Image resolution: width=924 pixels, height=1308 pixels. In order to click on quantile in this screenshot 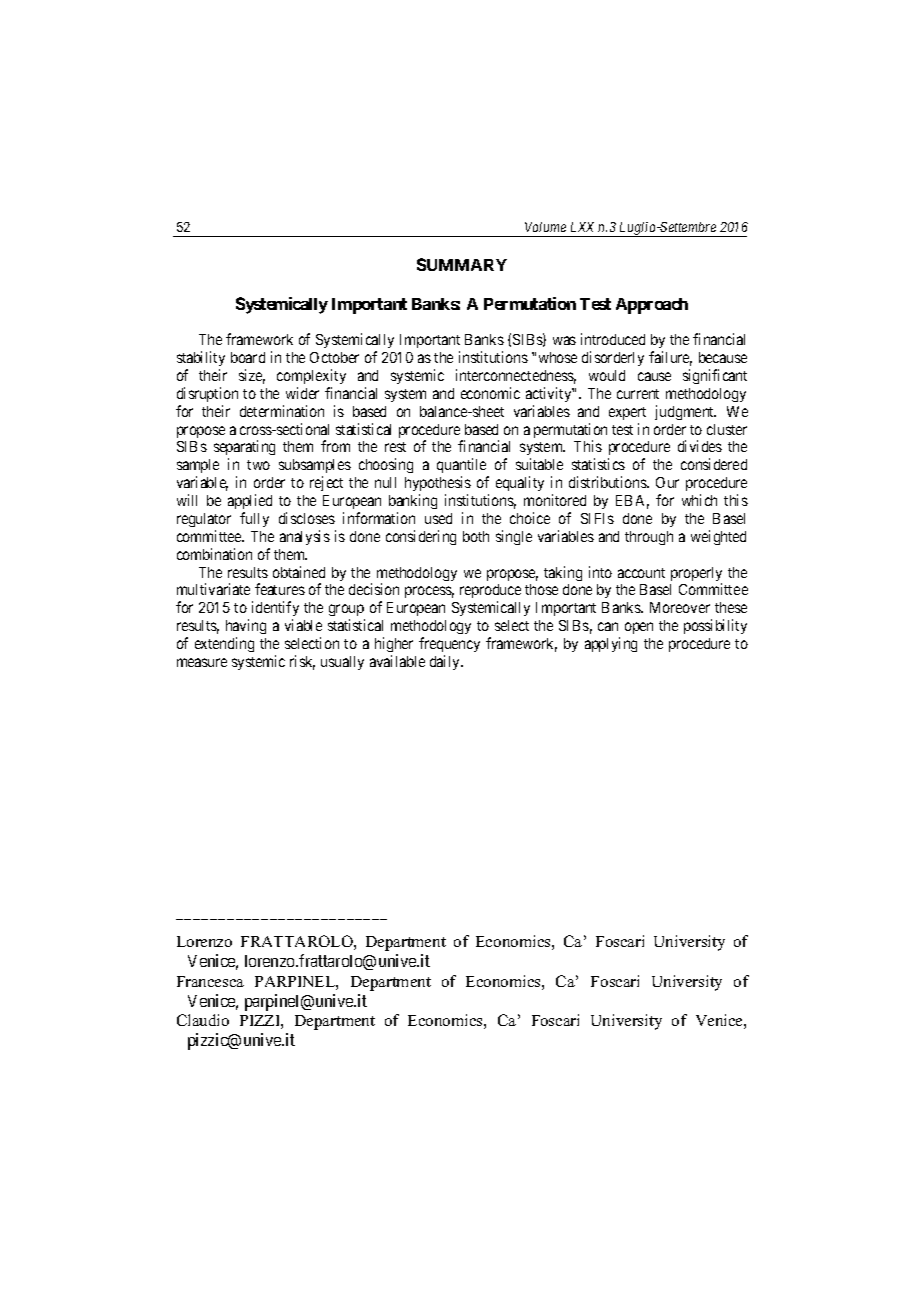, I will do `click(463, 467)`.
